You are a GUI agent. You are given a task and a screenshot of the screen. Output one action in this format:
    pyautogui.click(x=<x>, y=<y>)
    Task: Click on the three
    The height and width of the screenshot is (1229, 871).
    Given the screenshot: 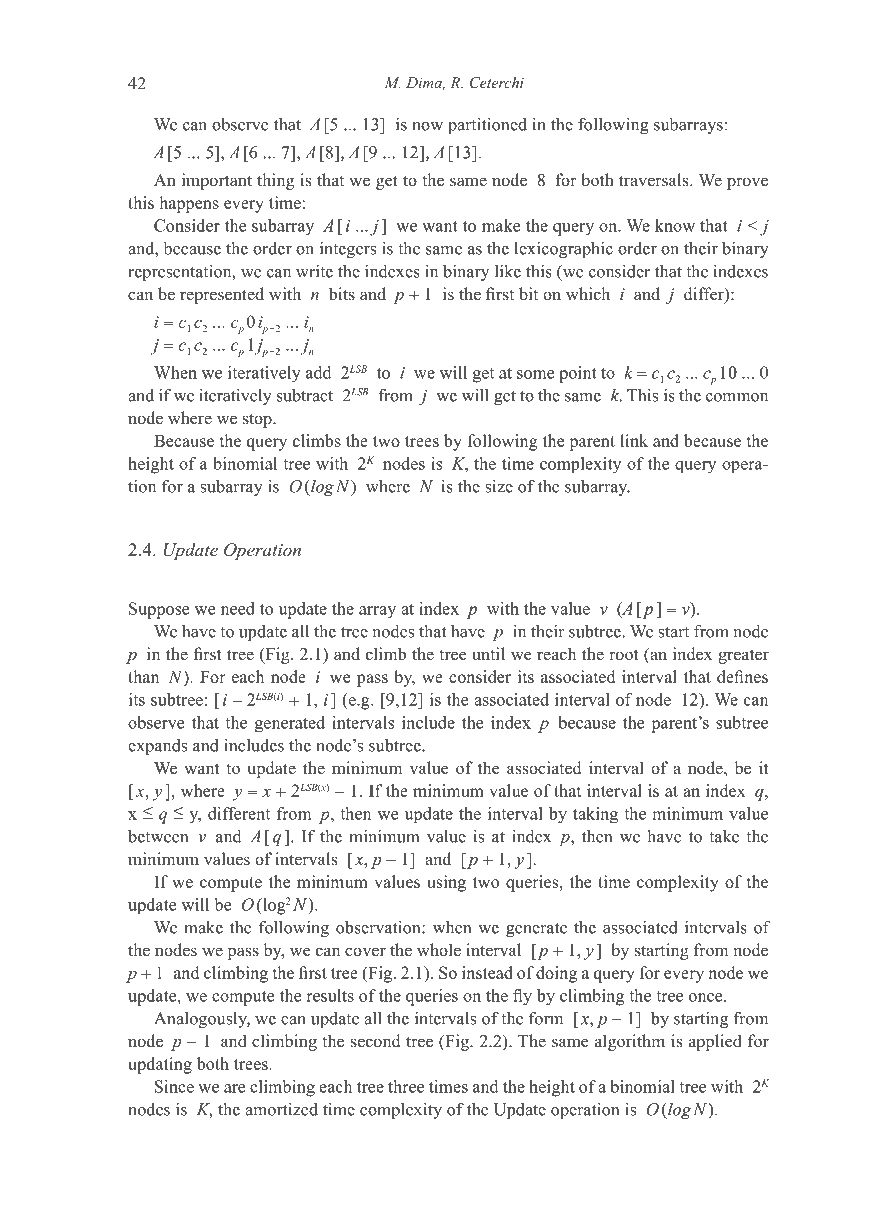 What is the action you would take?
    pyautogui.click(x=406, y=1086)
